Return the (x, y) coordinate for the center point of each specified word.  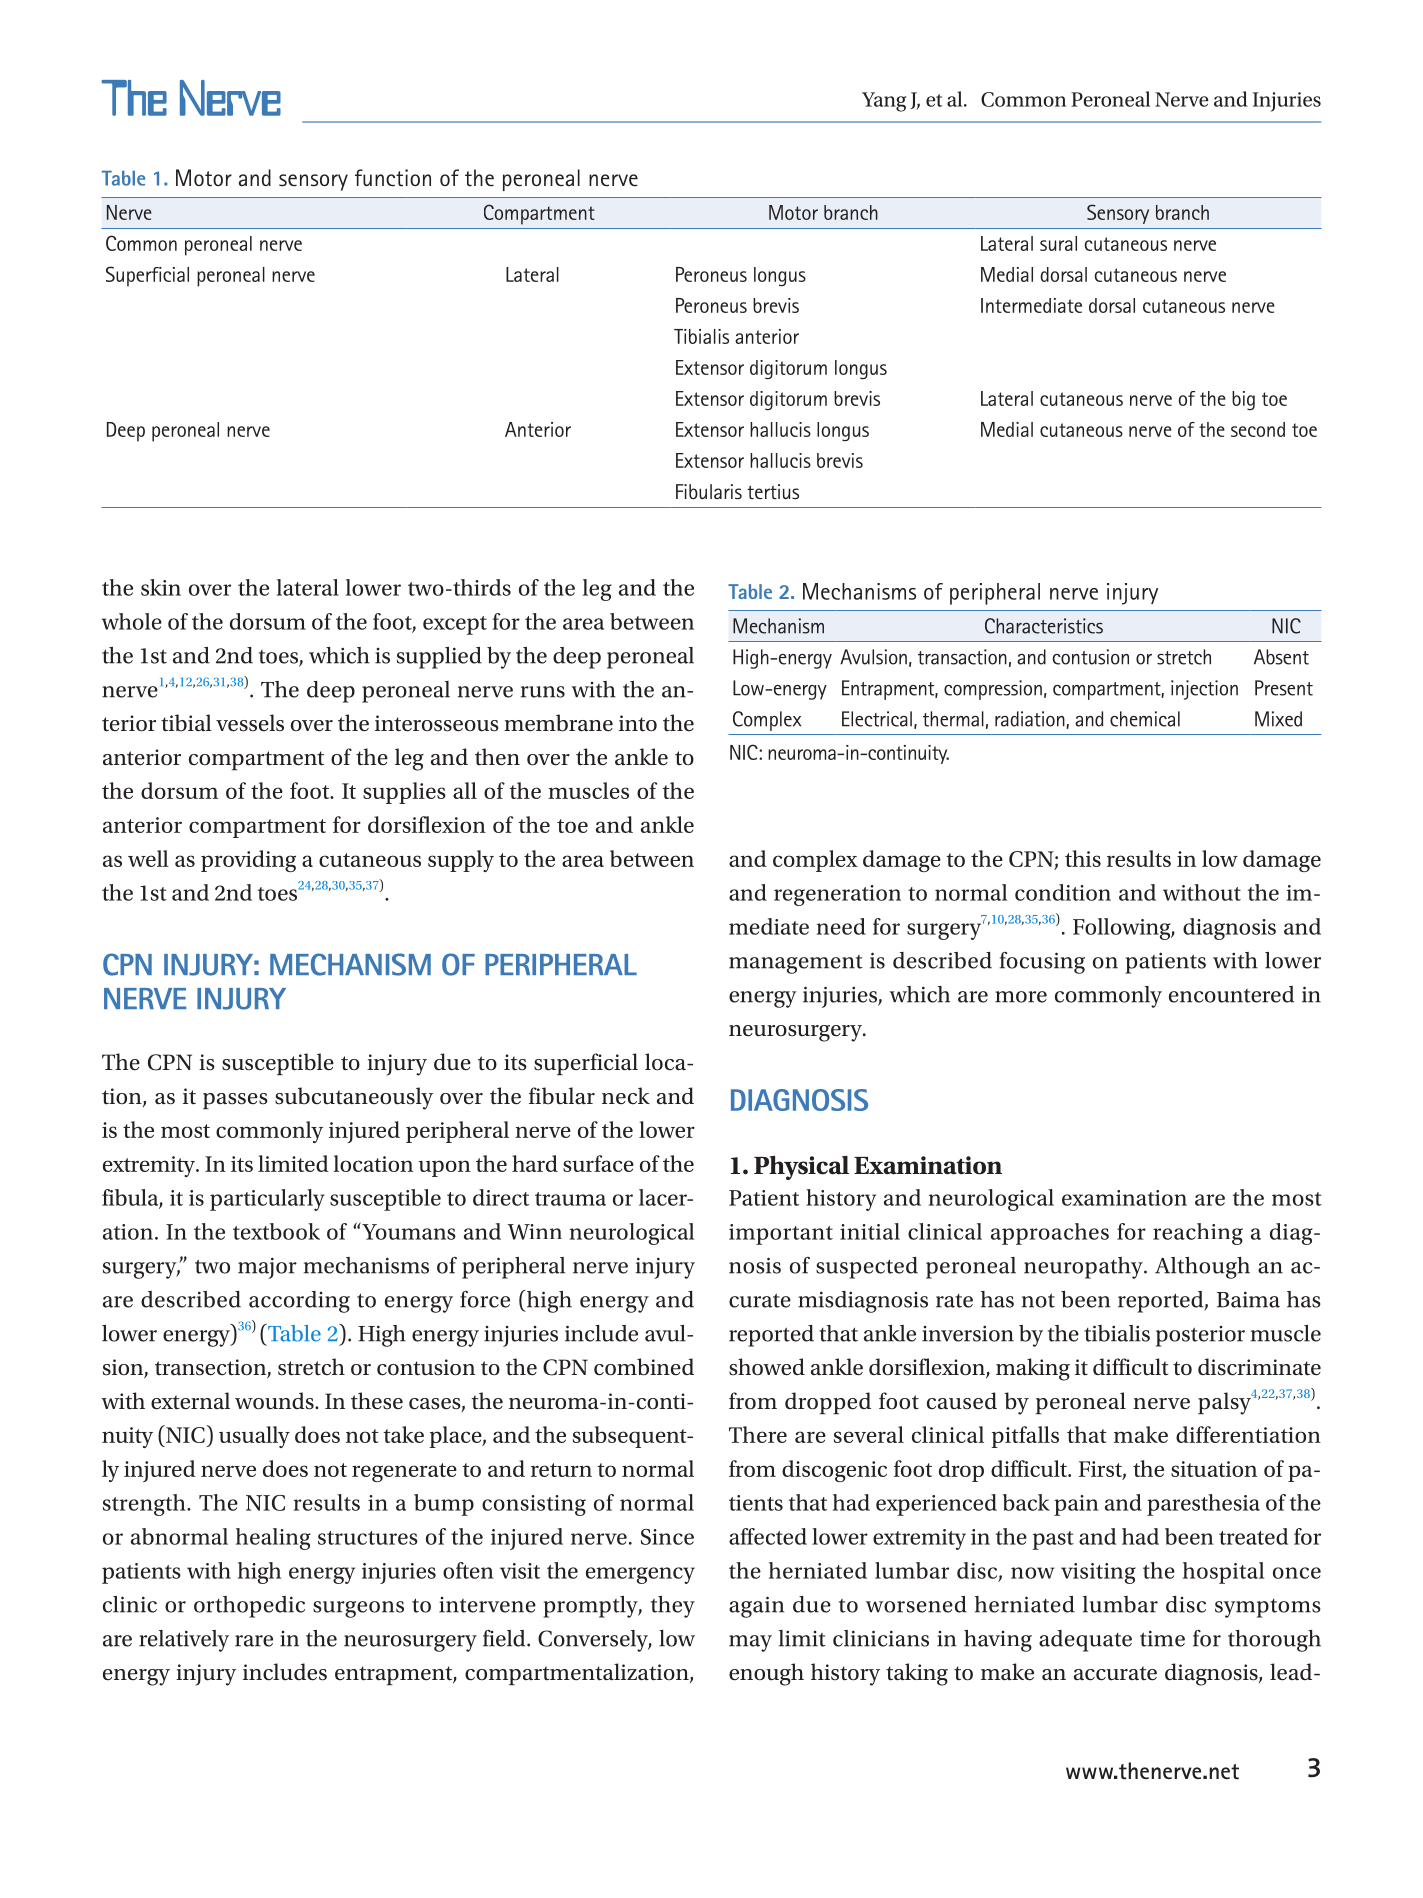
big (1243, 400)
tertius (773, 491)
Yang (884, 102)
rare (254, 1641)
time (1162, 1638)
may (750, 1643)
